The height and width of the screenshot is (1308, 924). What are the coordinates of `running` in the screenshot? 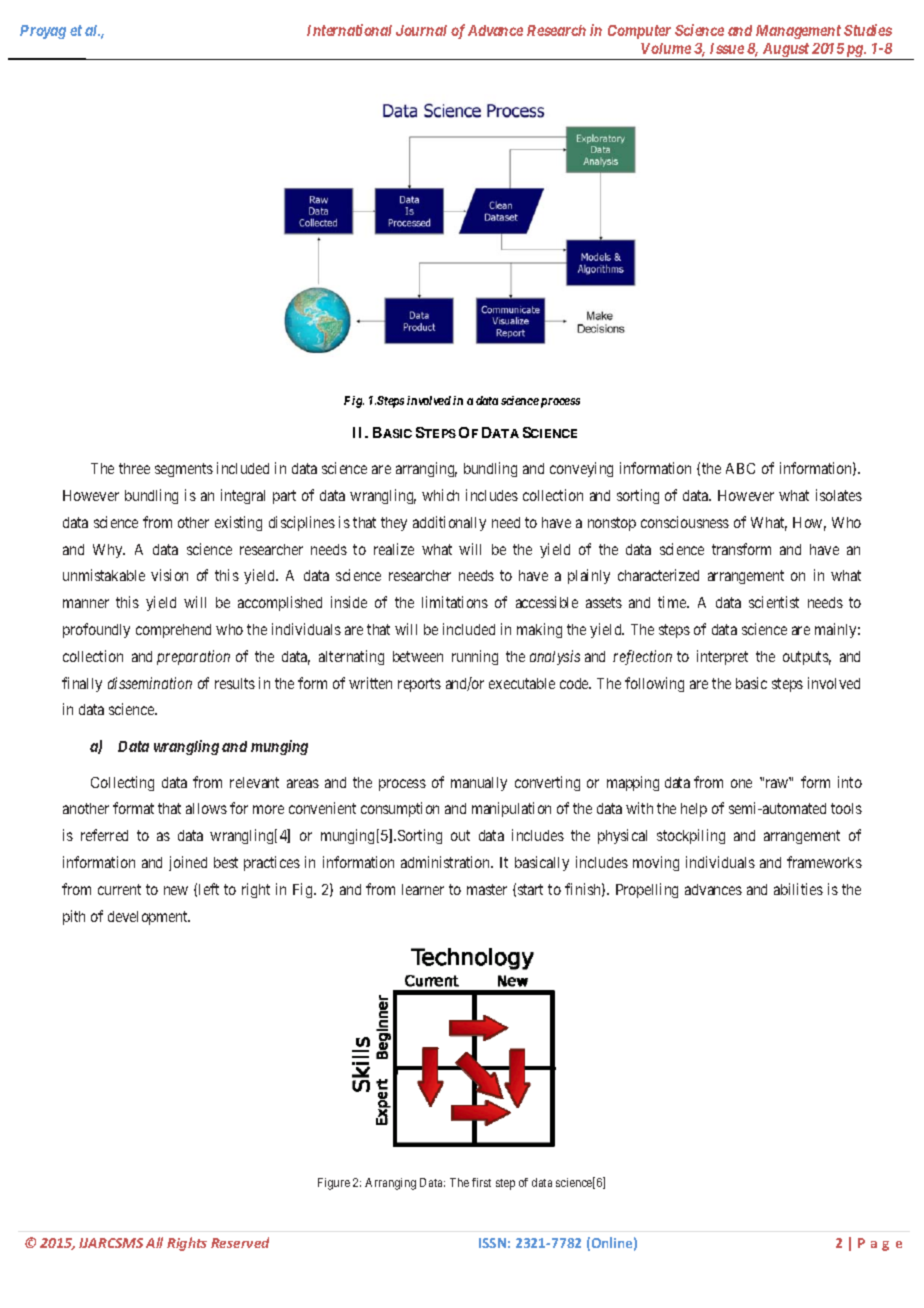 It's located at (475, 657).
